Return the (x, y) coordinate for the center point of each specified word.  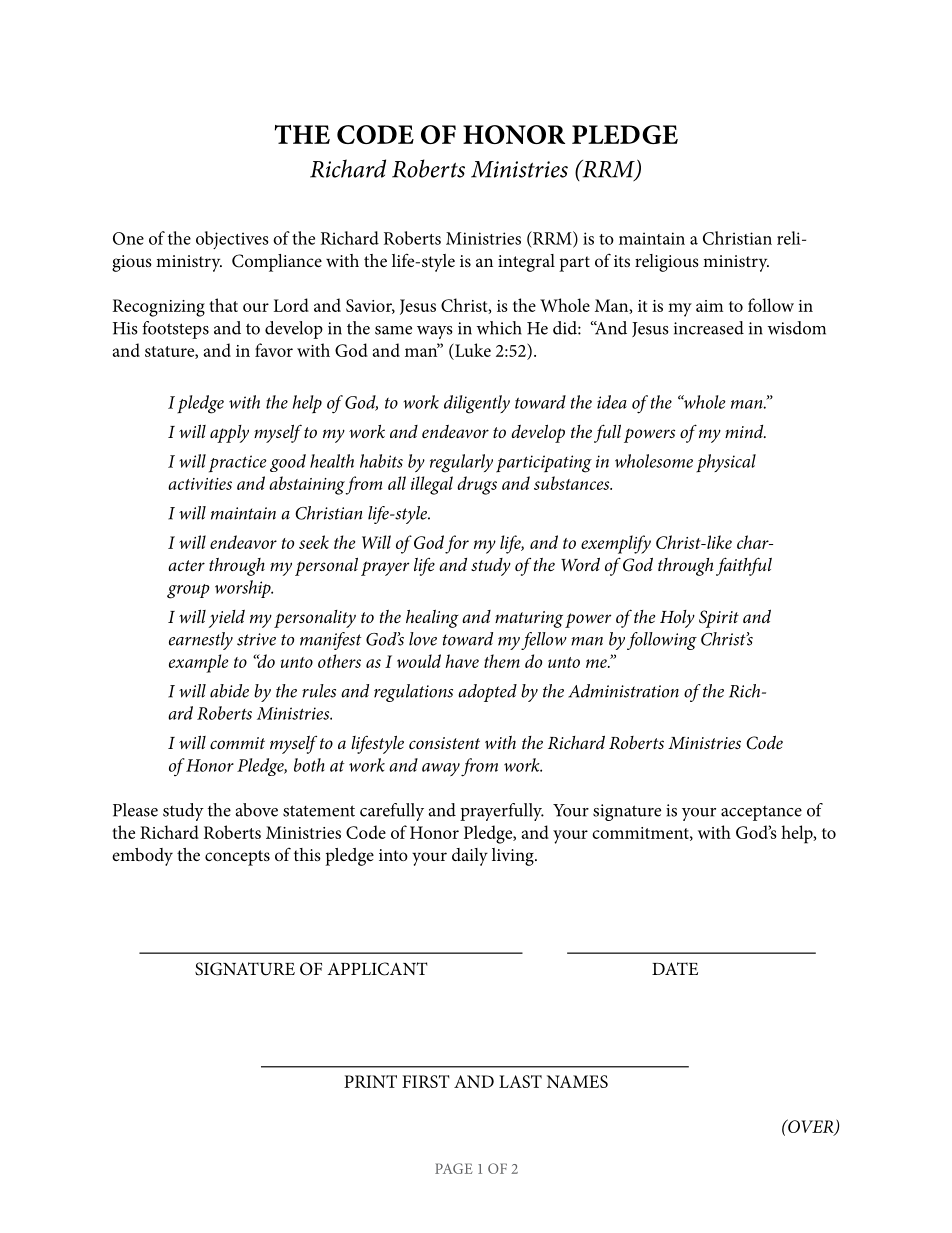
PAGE (454, 1168)
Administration (623, 691)
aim (709, 306)
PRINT (370, 1081)
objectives (232, 240)
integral (526, 263)
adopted (487, 693)
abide (229, 691)
